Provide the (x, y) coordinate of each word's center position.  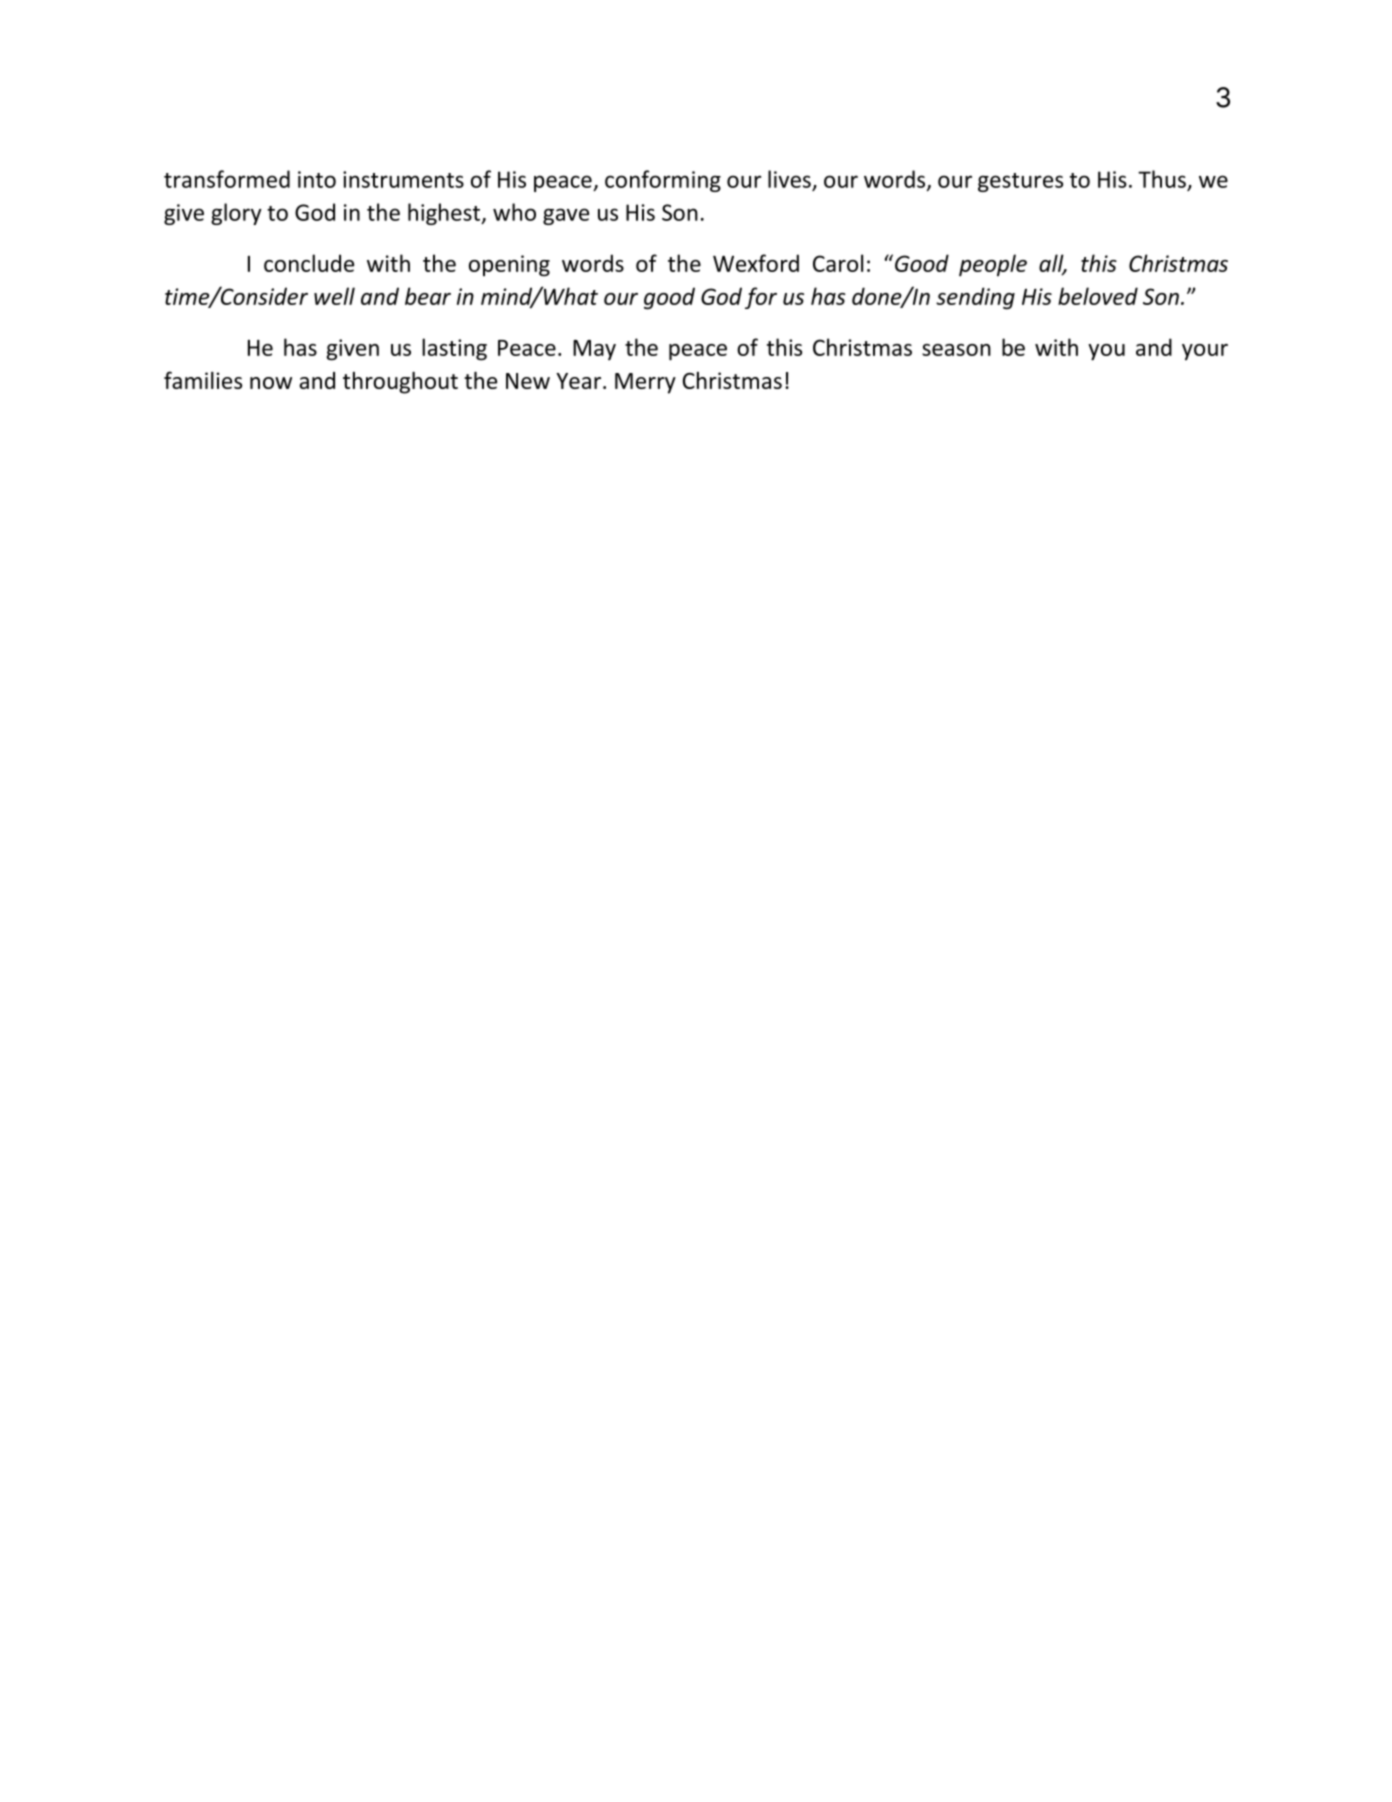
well (334, 296)
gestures (1020, 182)
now (271, 383)
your (1205, 352)
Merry (645, 383)
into (317, 179)
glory (236, 214)
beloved (1098, 296)
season (956, 350)
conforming (663, 181)
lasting (454, 349)
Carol (838, 263)
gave (566, 216)
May (594, 350)
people (993, 265)
